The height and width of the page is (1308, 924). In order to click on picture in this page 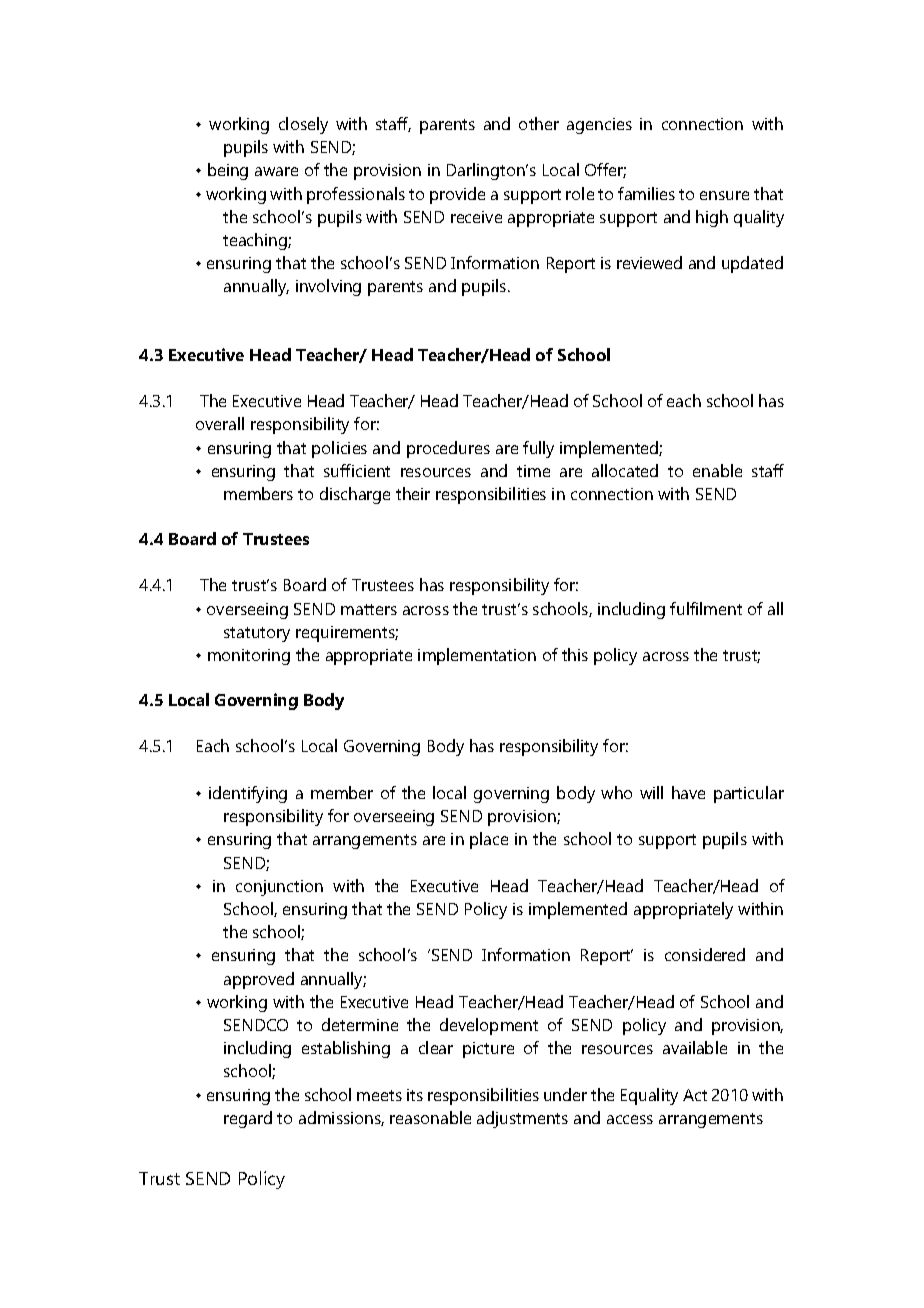, I will do `click(488, 1050)`.
